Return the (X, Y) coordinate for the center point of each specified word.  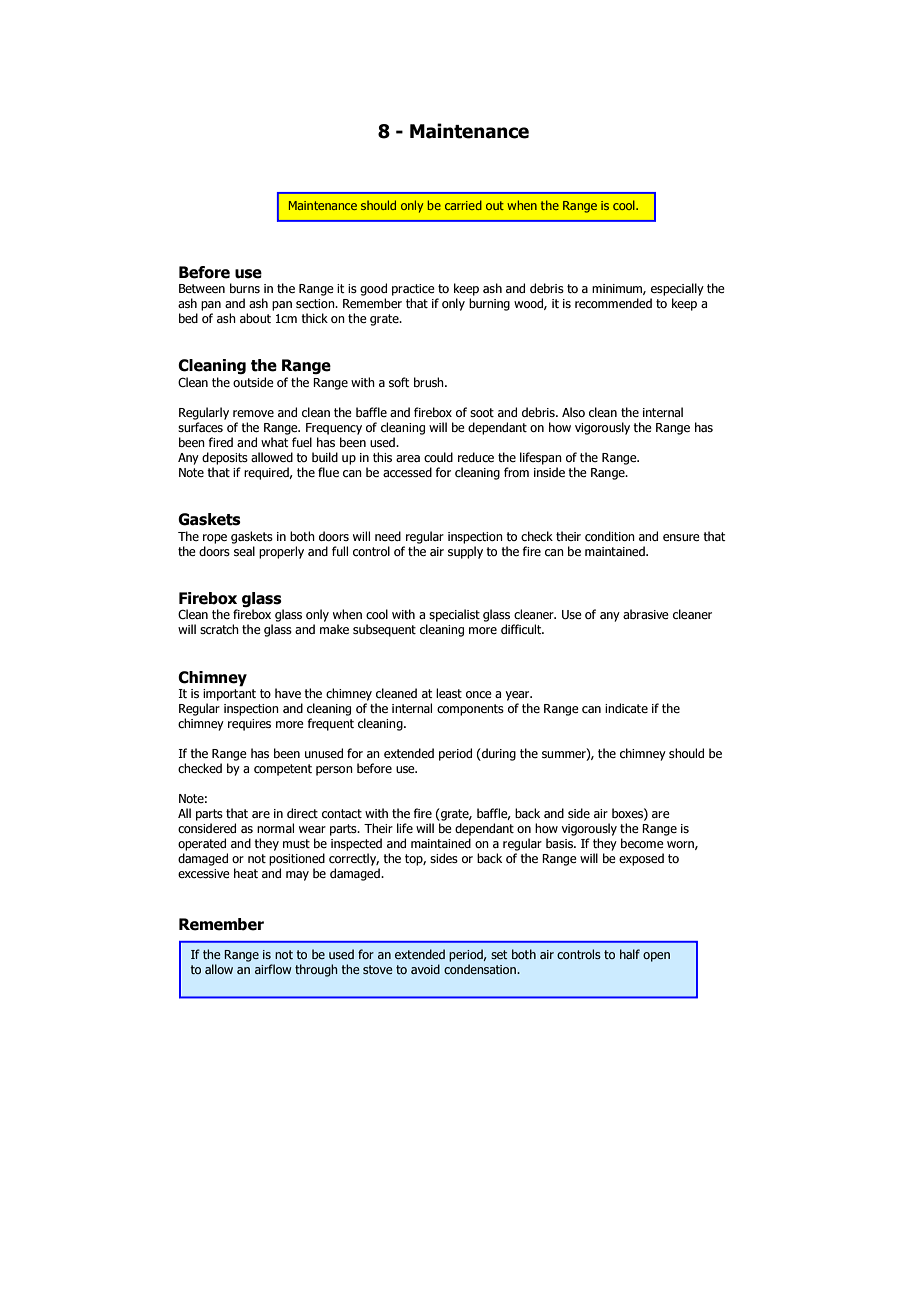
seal (244, 551)
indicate (626, 708)
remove (253, 413)
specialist (454, 615)
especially (677, 289)
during (498, 754)
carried (463, 205)
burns (245, 288)
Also (573, 412)
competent (283, 770)
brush (430, 382)
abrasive (646, 614)
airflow (273, 969)
